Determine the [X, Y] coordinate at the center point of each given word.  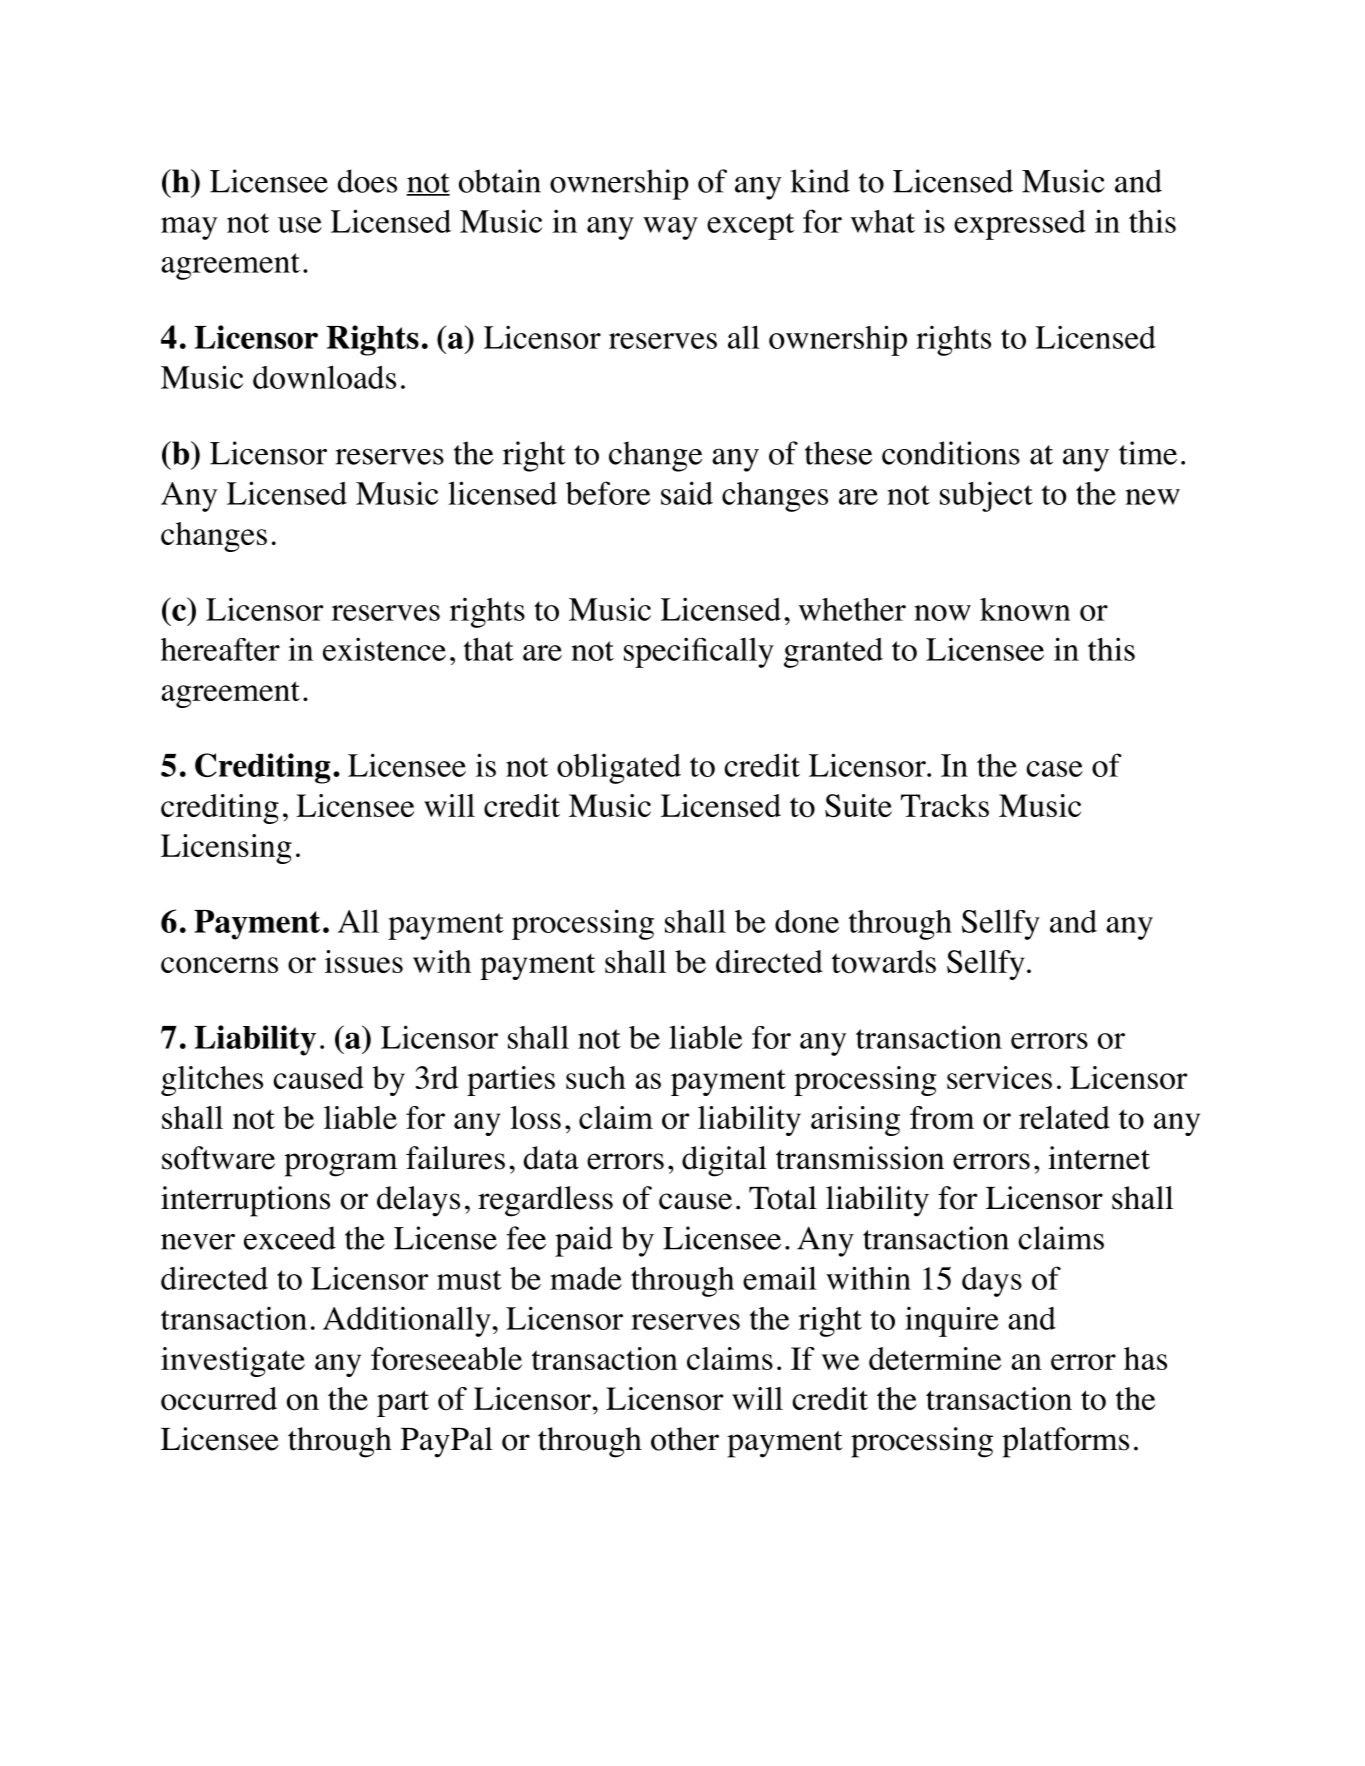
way [670, 228]
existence [384, 649]
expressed [1020, 225]
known [1025, 609]
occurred [219, 1399]
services [999, 1077]
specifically [699, 652]
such [596, 1077]
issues [364, 961]
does [367, 181]
